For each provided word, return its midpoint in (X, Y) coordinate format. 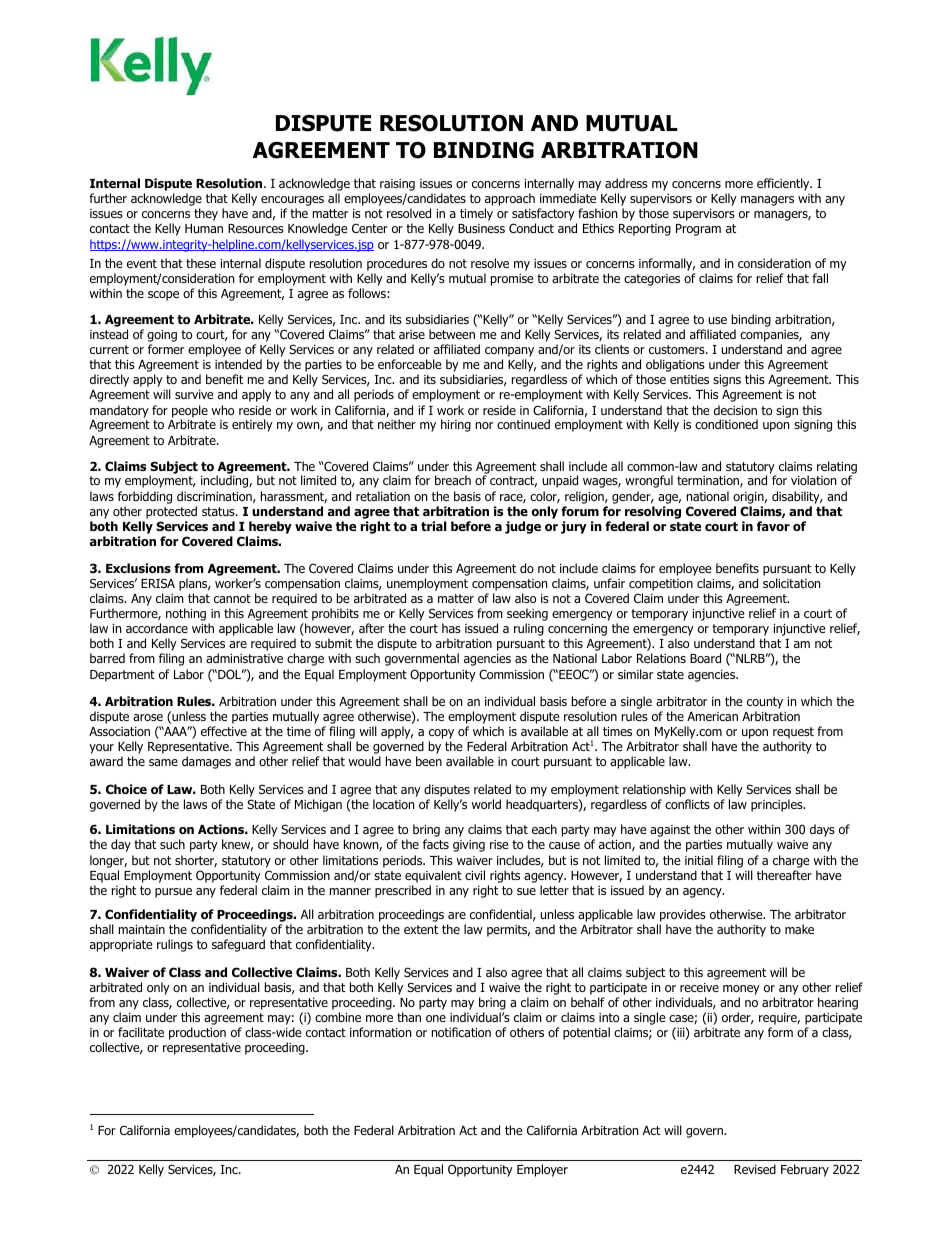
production (197, 1033)
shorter (196, 861)
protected (171, 512)
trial (434, 526)
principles (778, 805)
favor (773, 526)
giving (469, 846)
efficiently (784, 184)
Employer (542, 1170)
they (206, 214)
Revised (755, 1169)
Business (481, 228)
